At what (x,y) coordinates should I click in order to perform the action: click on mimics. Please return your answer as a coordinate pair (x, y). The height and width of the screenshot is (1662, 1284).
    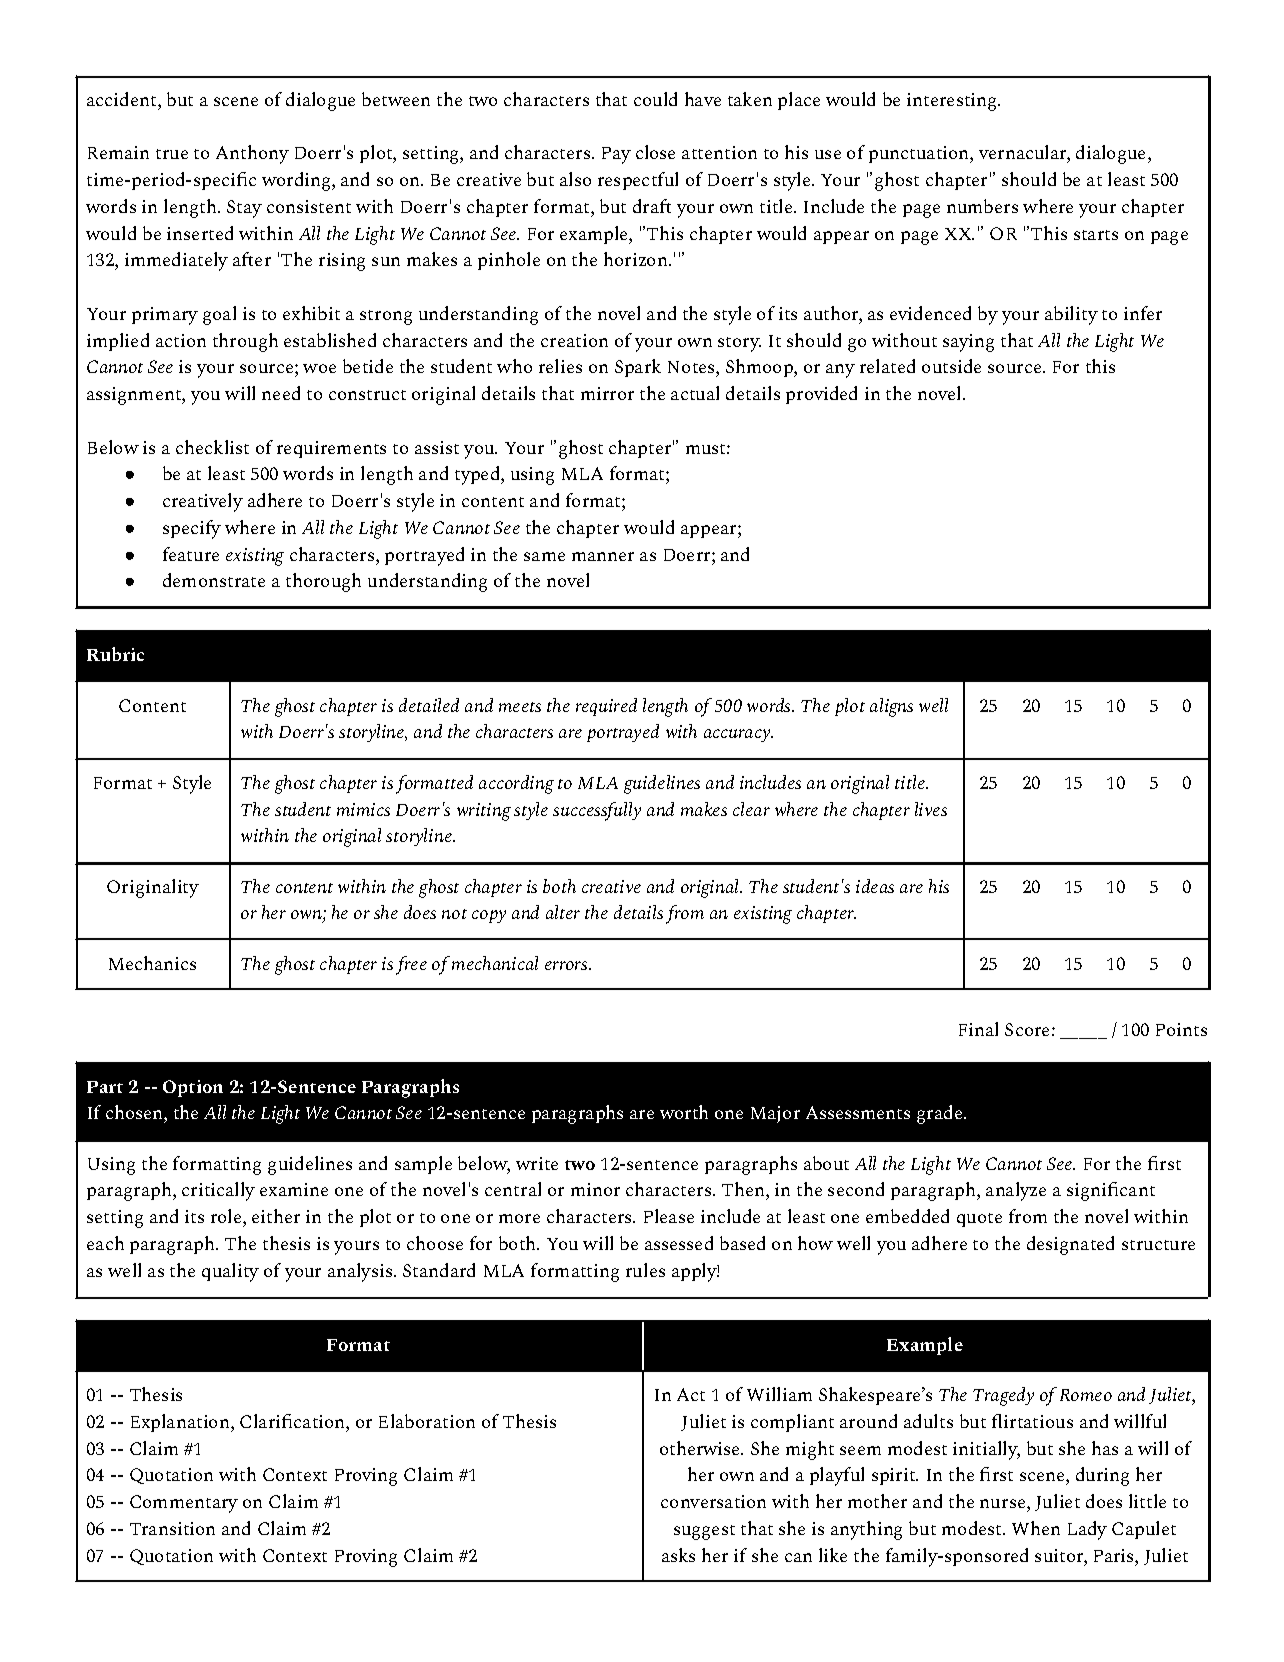
    Looking at the image, I should click on (363, 809).
